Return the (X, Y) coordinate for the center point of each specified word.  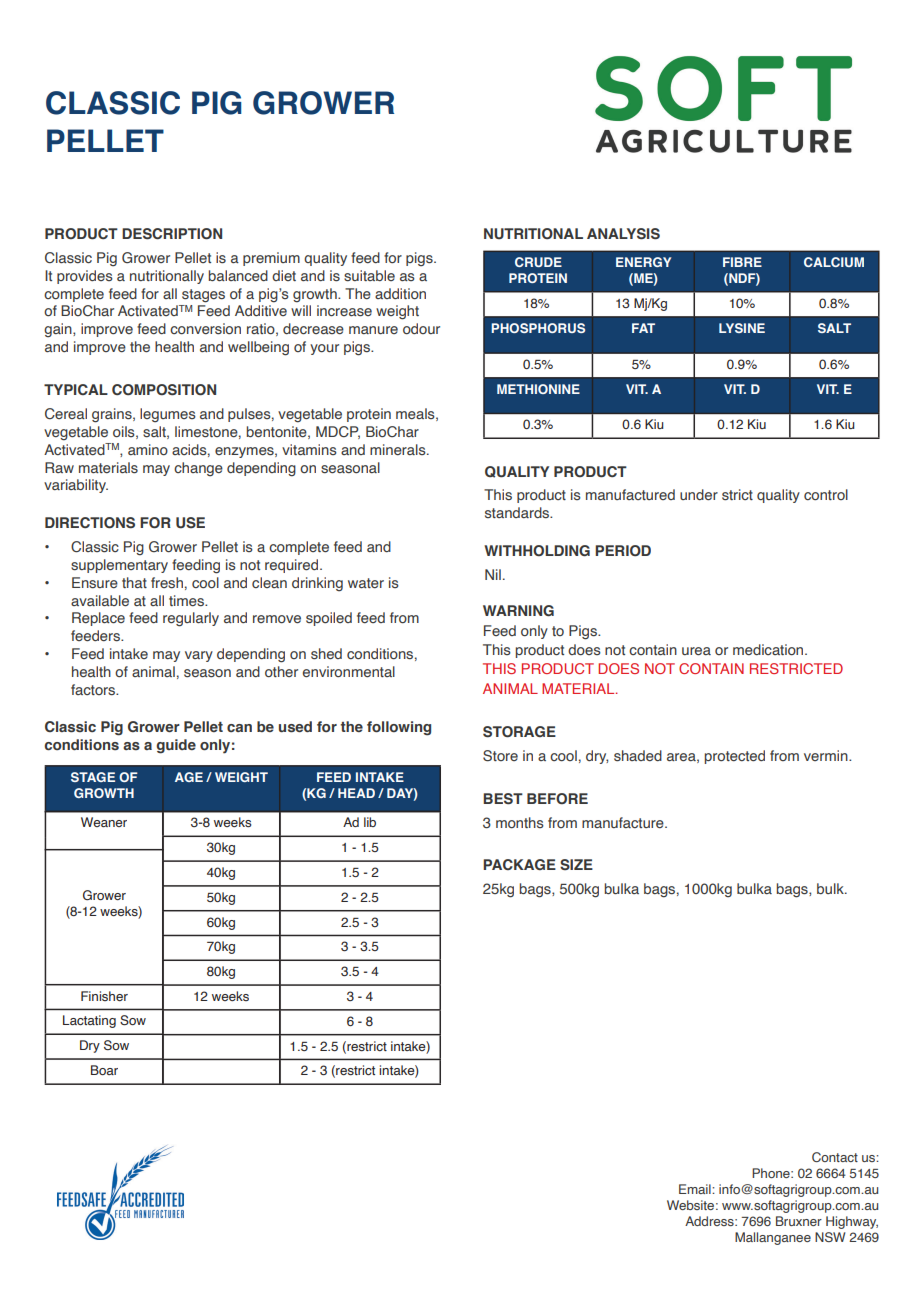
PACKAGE (519, 864)
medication (769, 649)
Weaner (104, 822)
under (699, 494)
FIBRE (742, 262)
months (520, 822)
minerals (399, 449)
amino (148, 449)
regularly (191, 619)
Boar (104, 1070)
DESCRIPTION (172, 234)
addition (400, 293)
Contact (835, 1157)
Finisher (104, 996)
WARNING (518, 611)
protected (734, 757)
